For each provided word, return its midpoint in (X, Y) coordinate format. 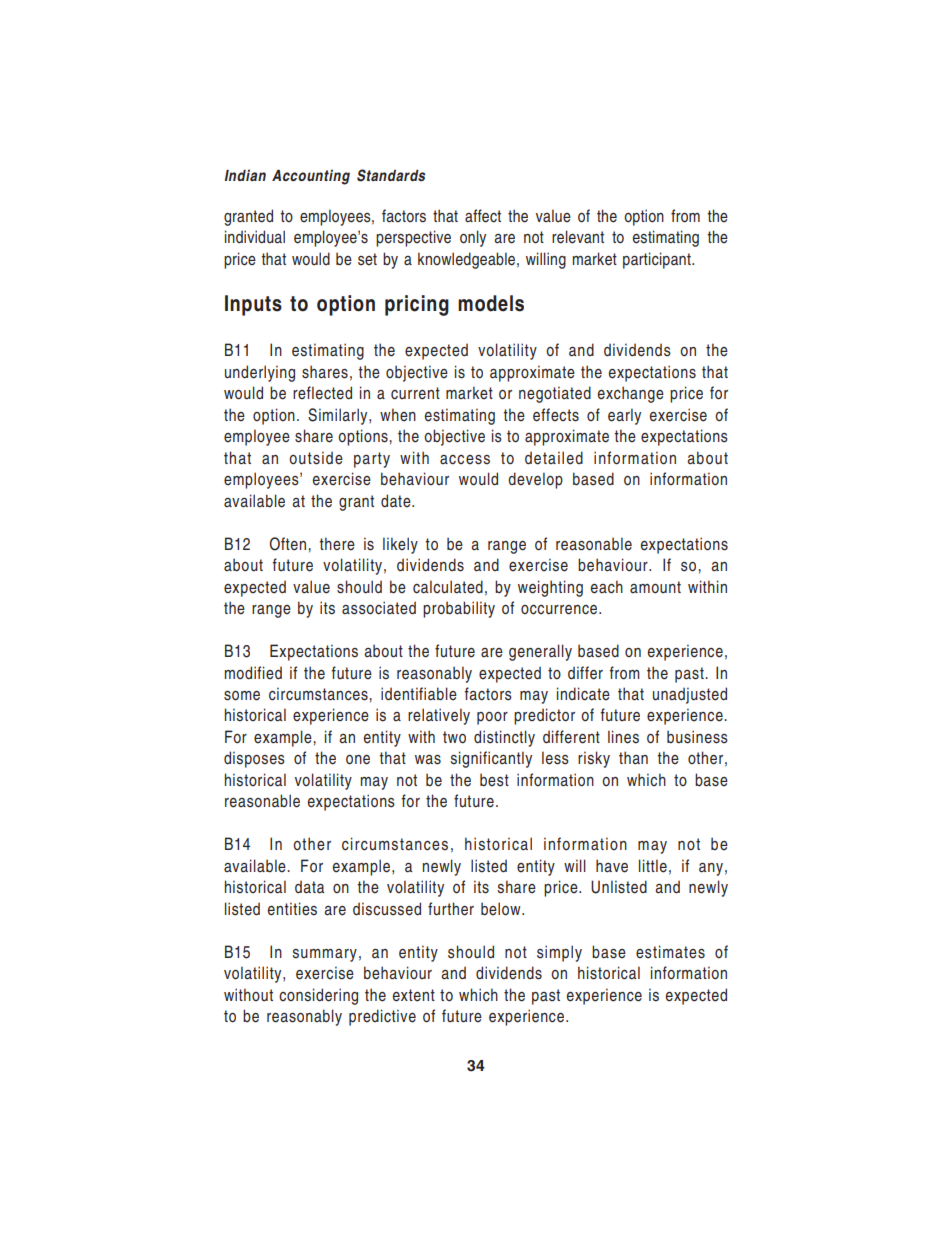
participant (658, 260)
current (415, 393)
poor (492, 718)
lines (623, 737)
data (309, 887)
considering (318, 996)
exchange (631, 394)
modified (253, 673)
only (473, 238)
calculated (448, 587)
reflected (322, 393)
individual (255, 237)
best (494, 780)
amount (655, 587)
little (653, 866)
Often (289, 544)
